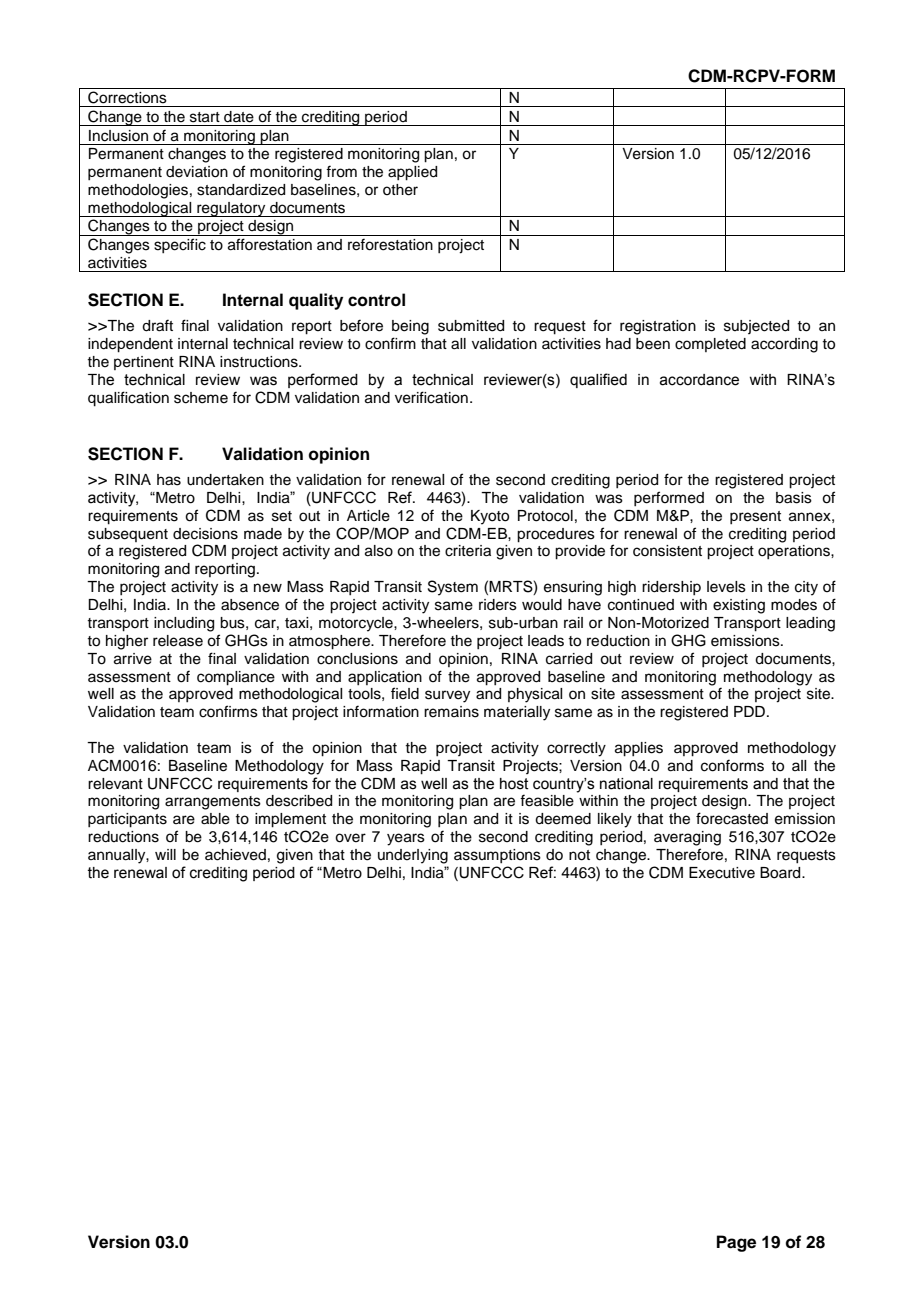  Describe the element at coordinates (412, 173) in the document. I see `applied` at that location.
